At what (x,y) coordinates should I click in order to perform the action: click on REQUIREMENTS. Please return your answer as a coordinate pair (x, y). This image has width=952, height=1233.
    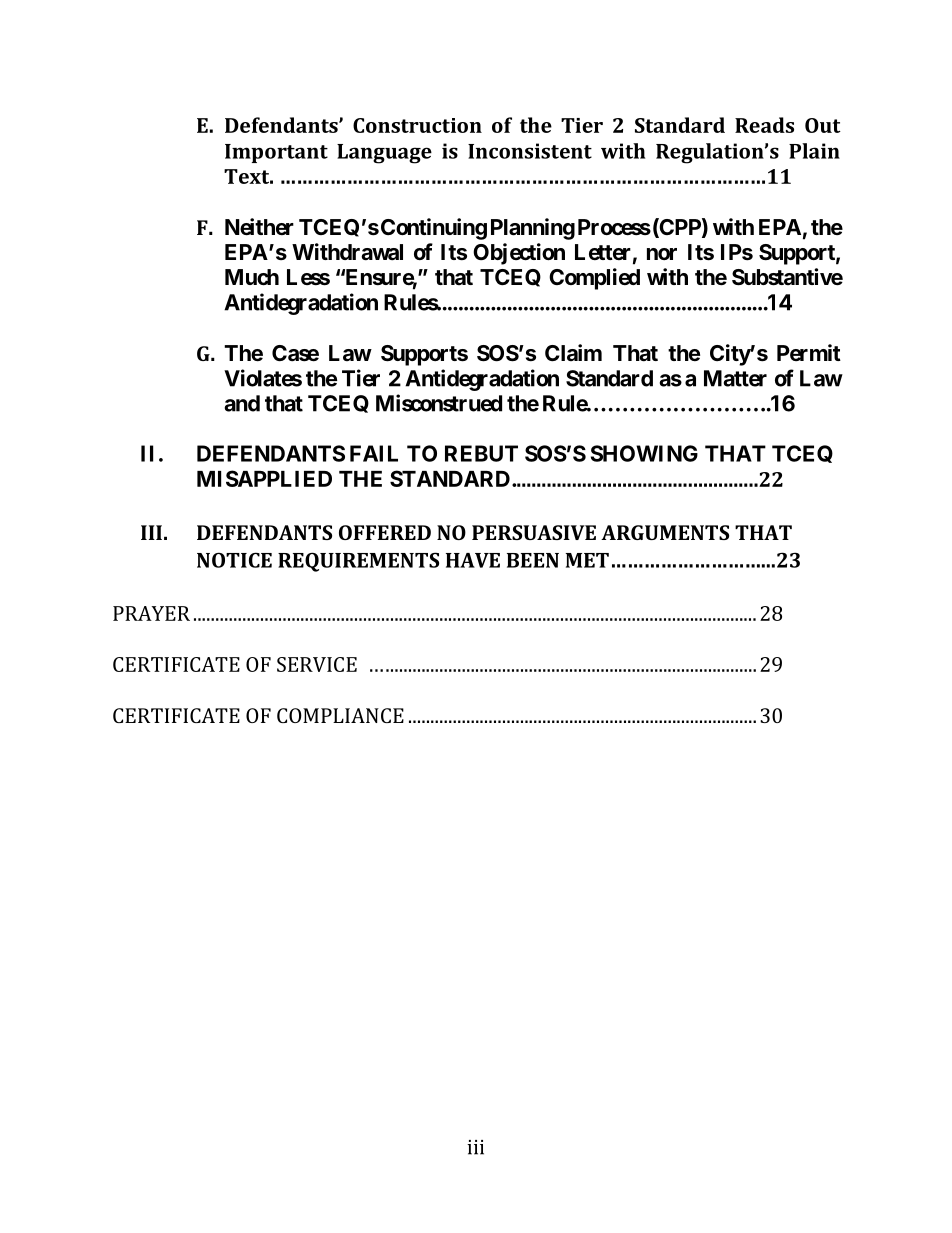
    Looking at the image, I should click on (358, 562).
